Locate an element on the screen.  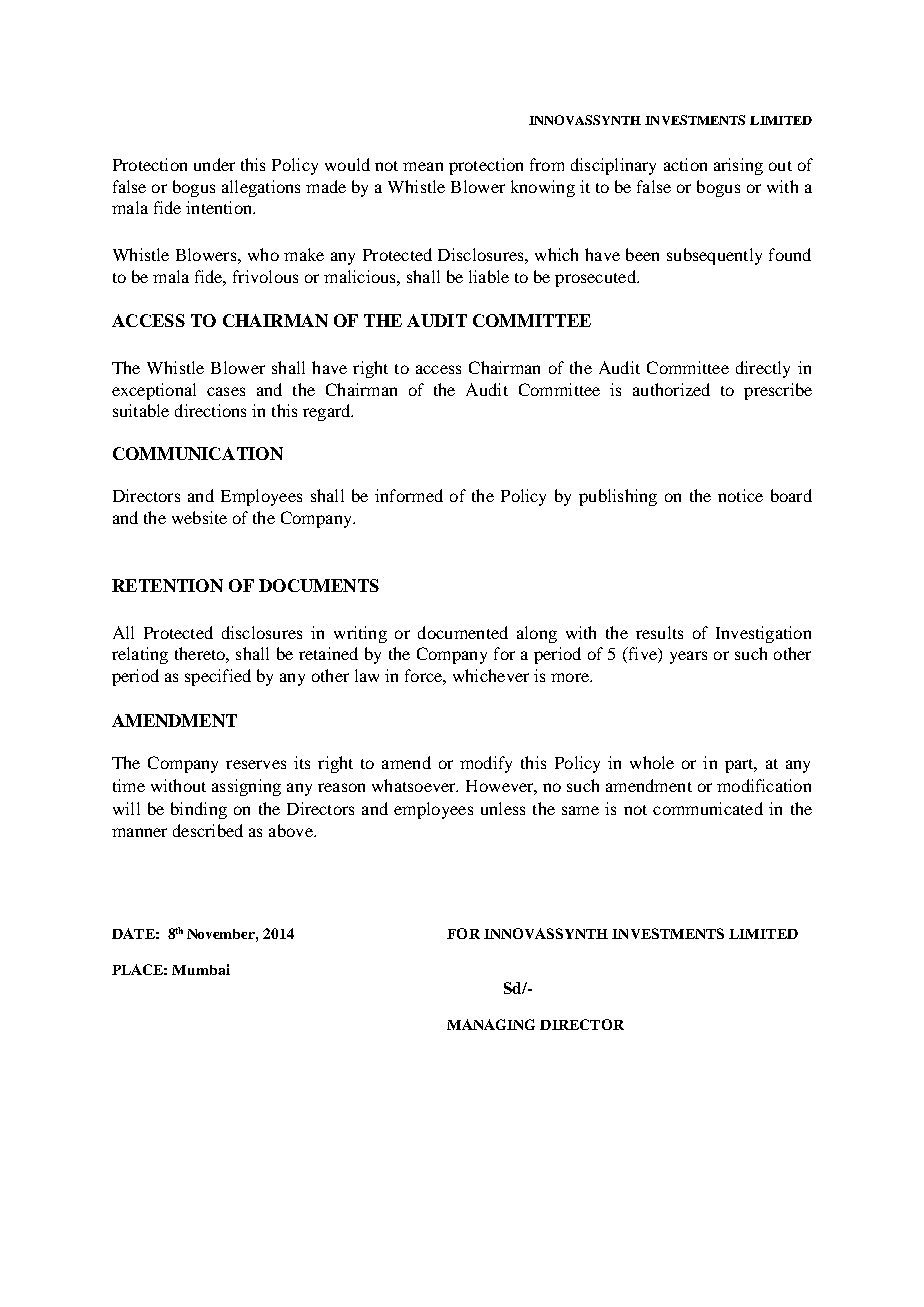
whole is located at coordinates (652, 762).
